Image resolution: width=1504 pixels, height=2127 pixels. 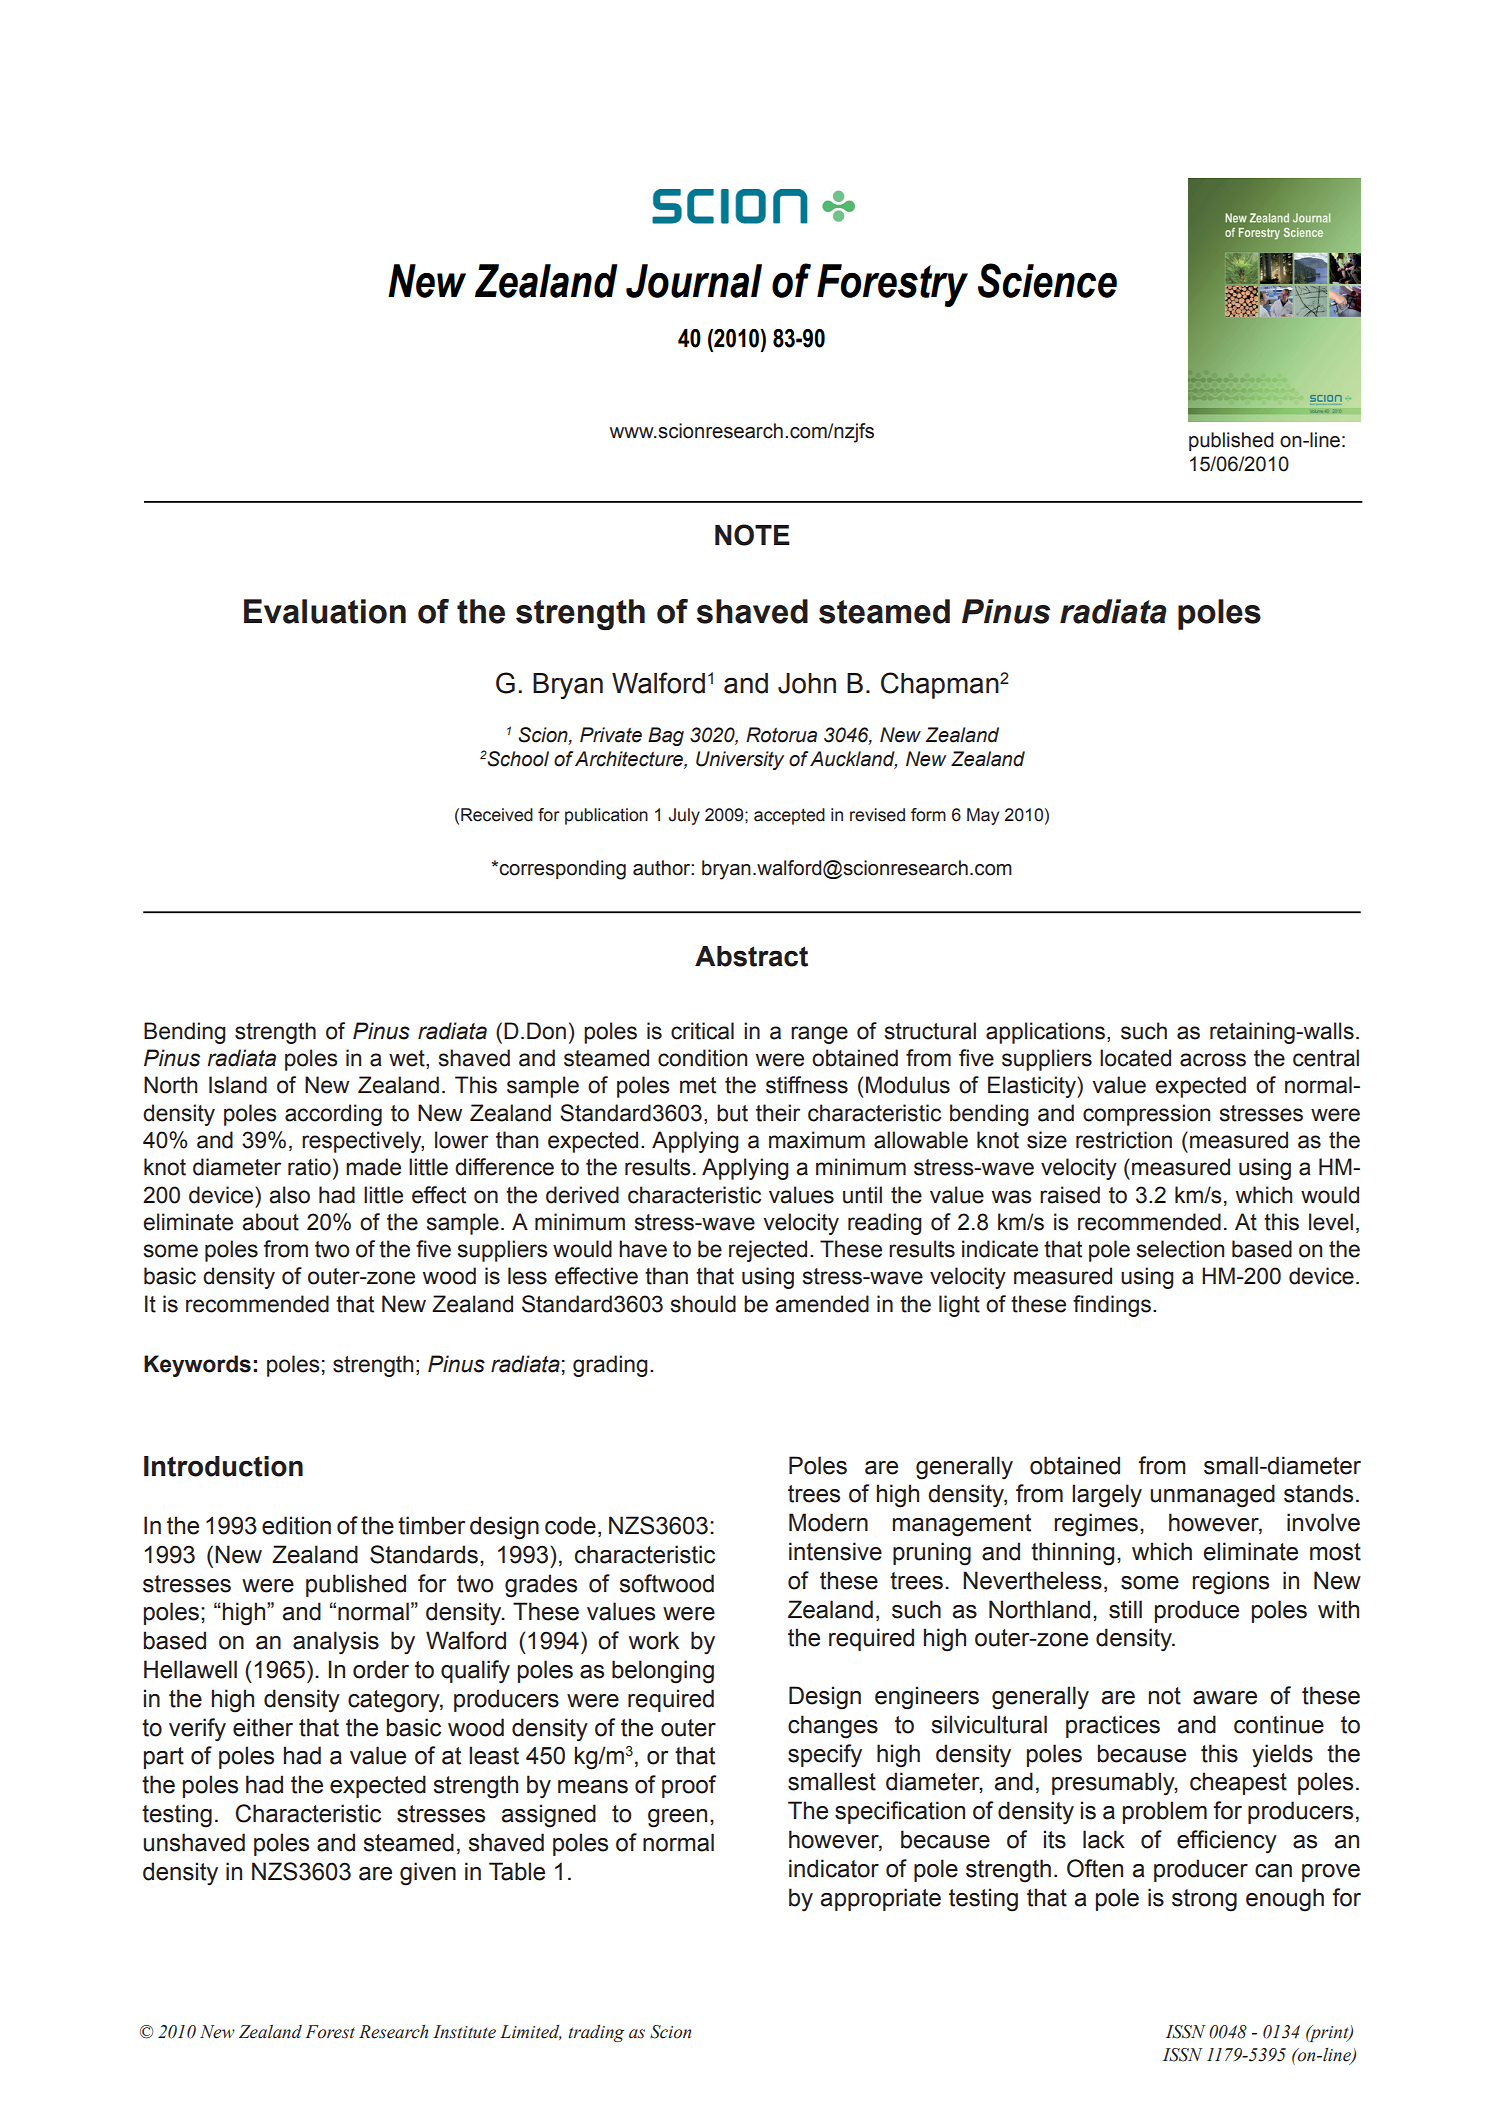 I want to click on ratio, so click(x=309, y=1167).
